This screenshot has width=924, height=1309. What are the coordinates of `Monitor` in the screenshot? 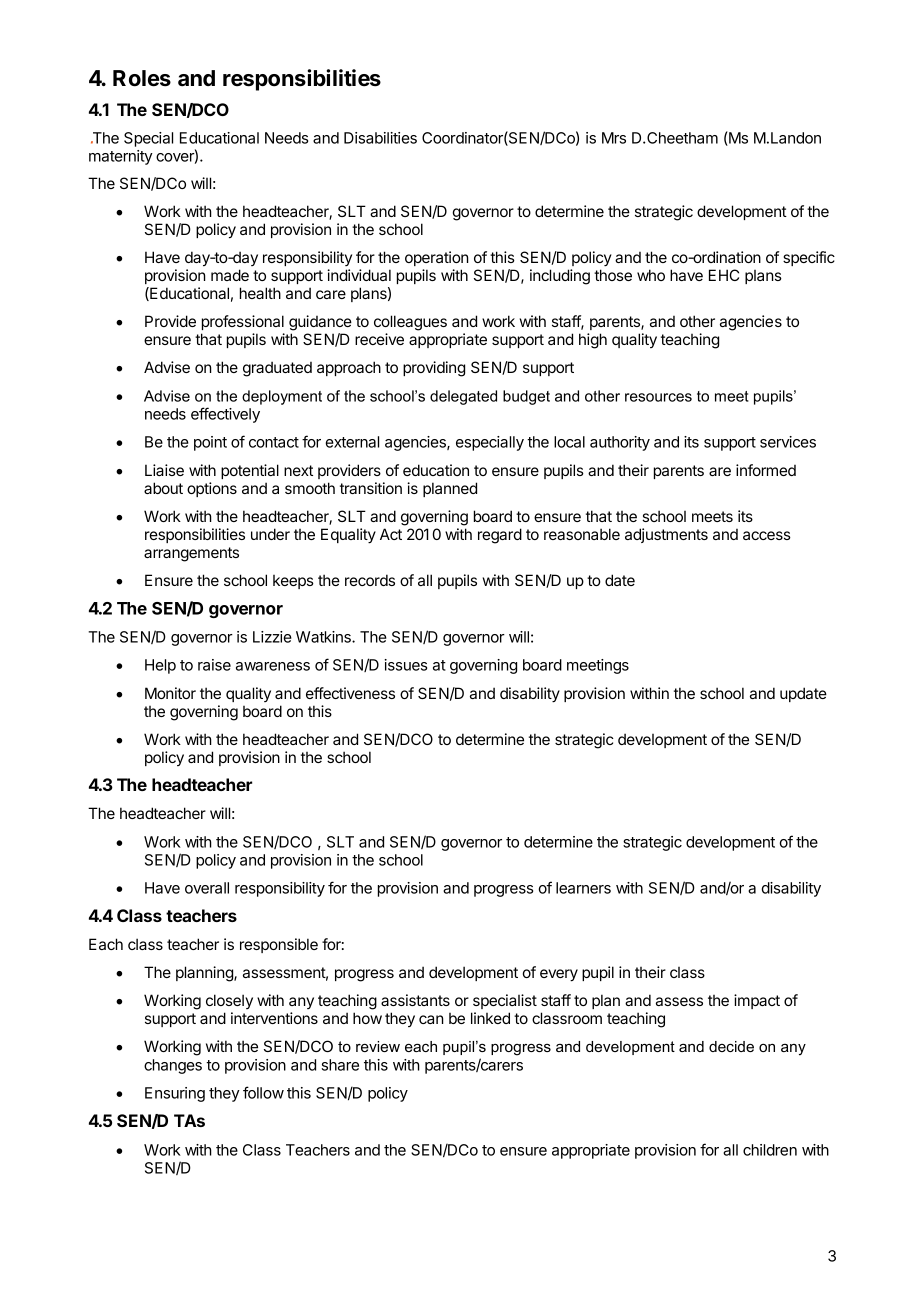 It's located at (170, 693).
